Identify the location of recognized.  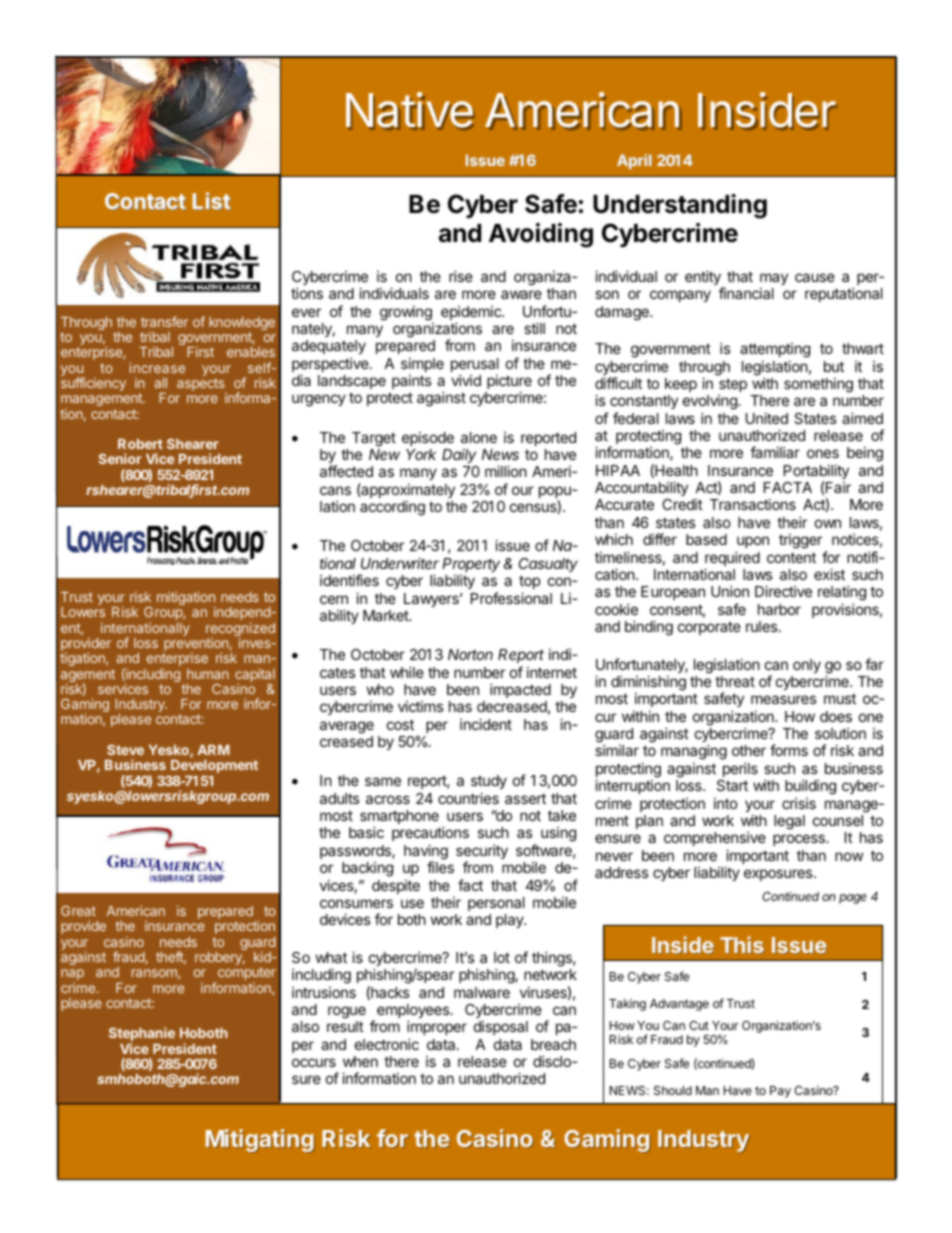
(240, 630).
